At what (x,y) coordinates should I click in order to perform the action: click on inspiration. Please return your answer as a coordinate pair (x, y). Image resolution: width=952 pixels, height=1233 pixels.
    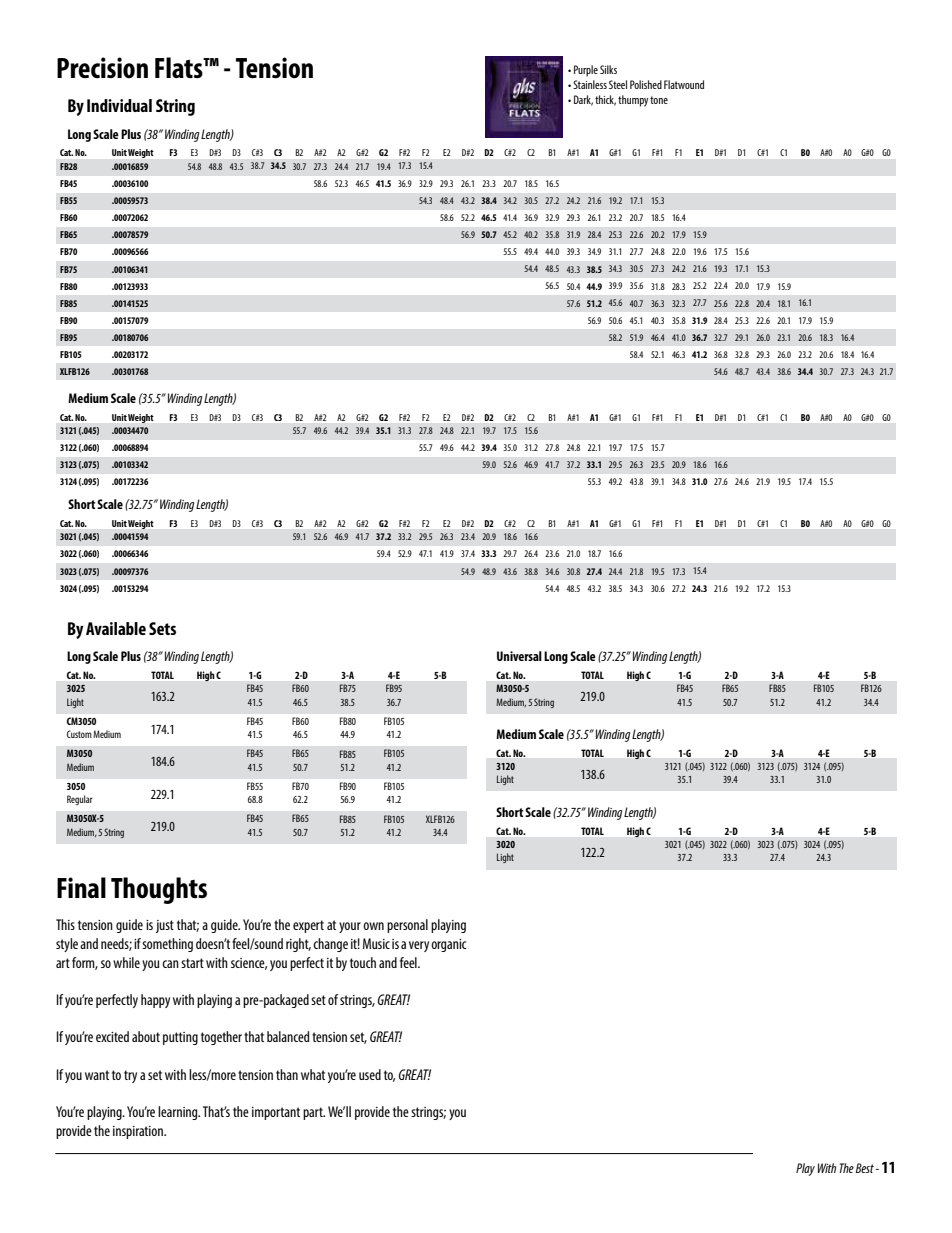
    Looking at the image, I should click on (139, 1132).
